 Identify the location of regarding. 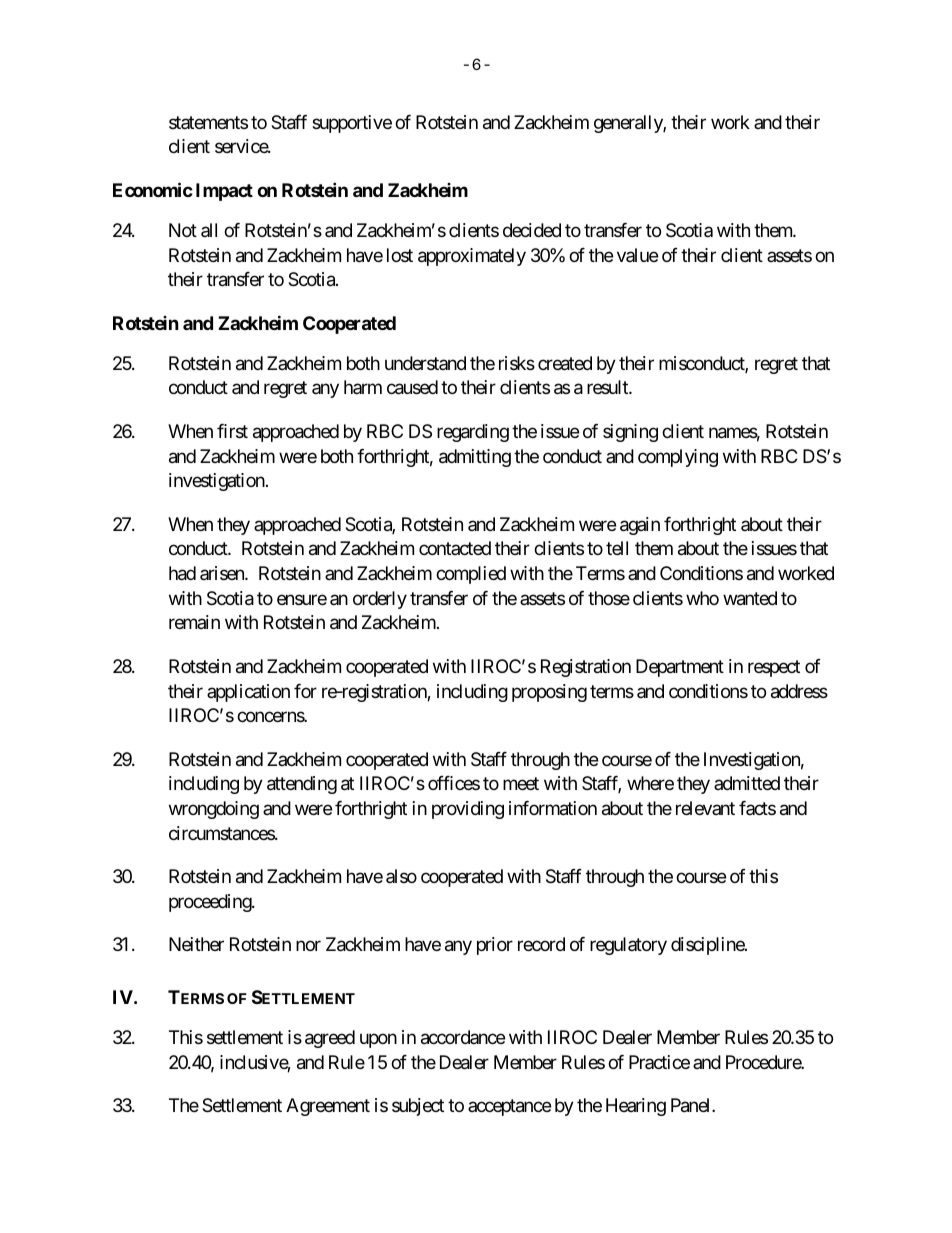
(473, 433).
